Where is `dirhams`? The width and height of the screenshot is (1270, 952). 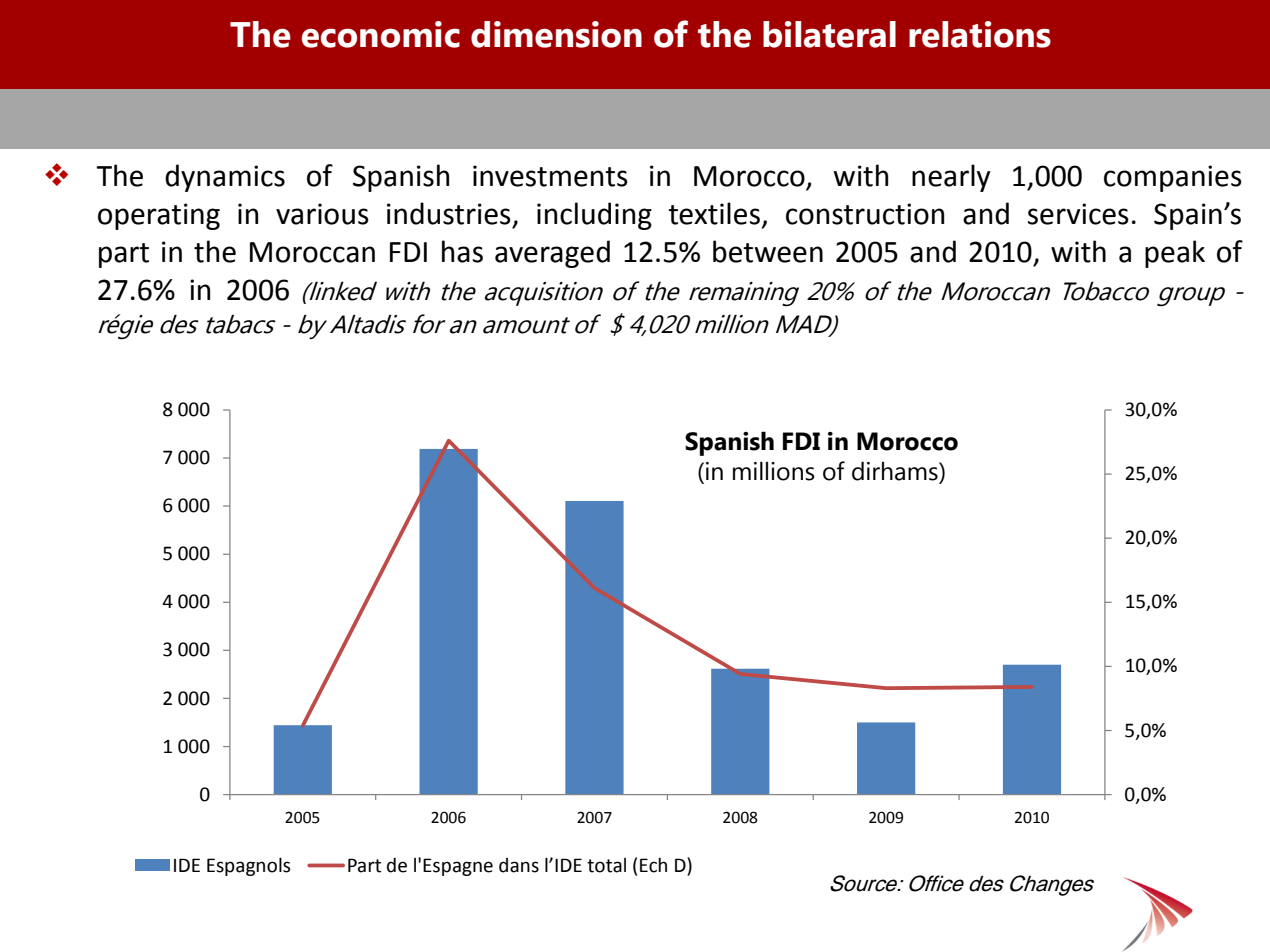 dirhams is located at coordinates (896, 471).
